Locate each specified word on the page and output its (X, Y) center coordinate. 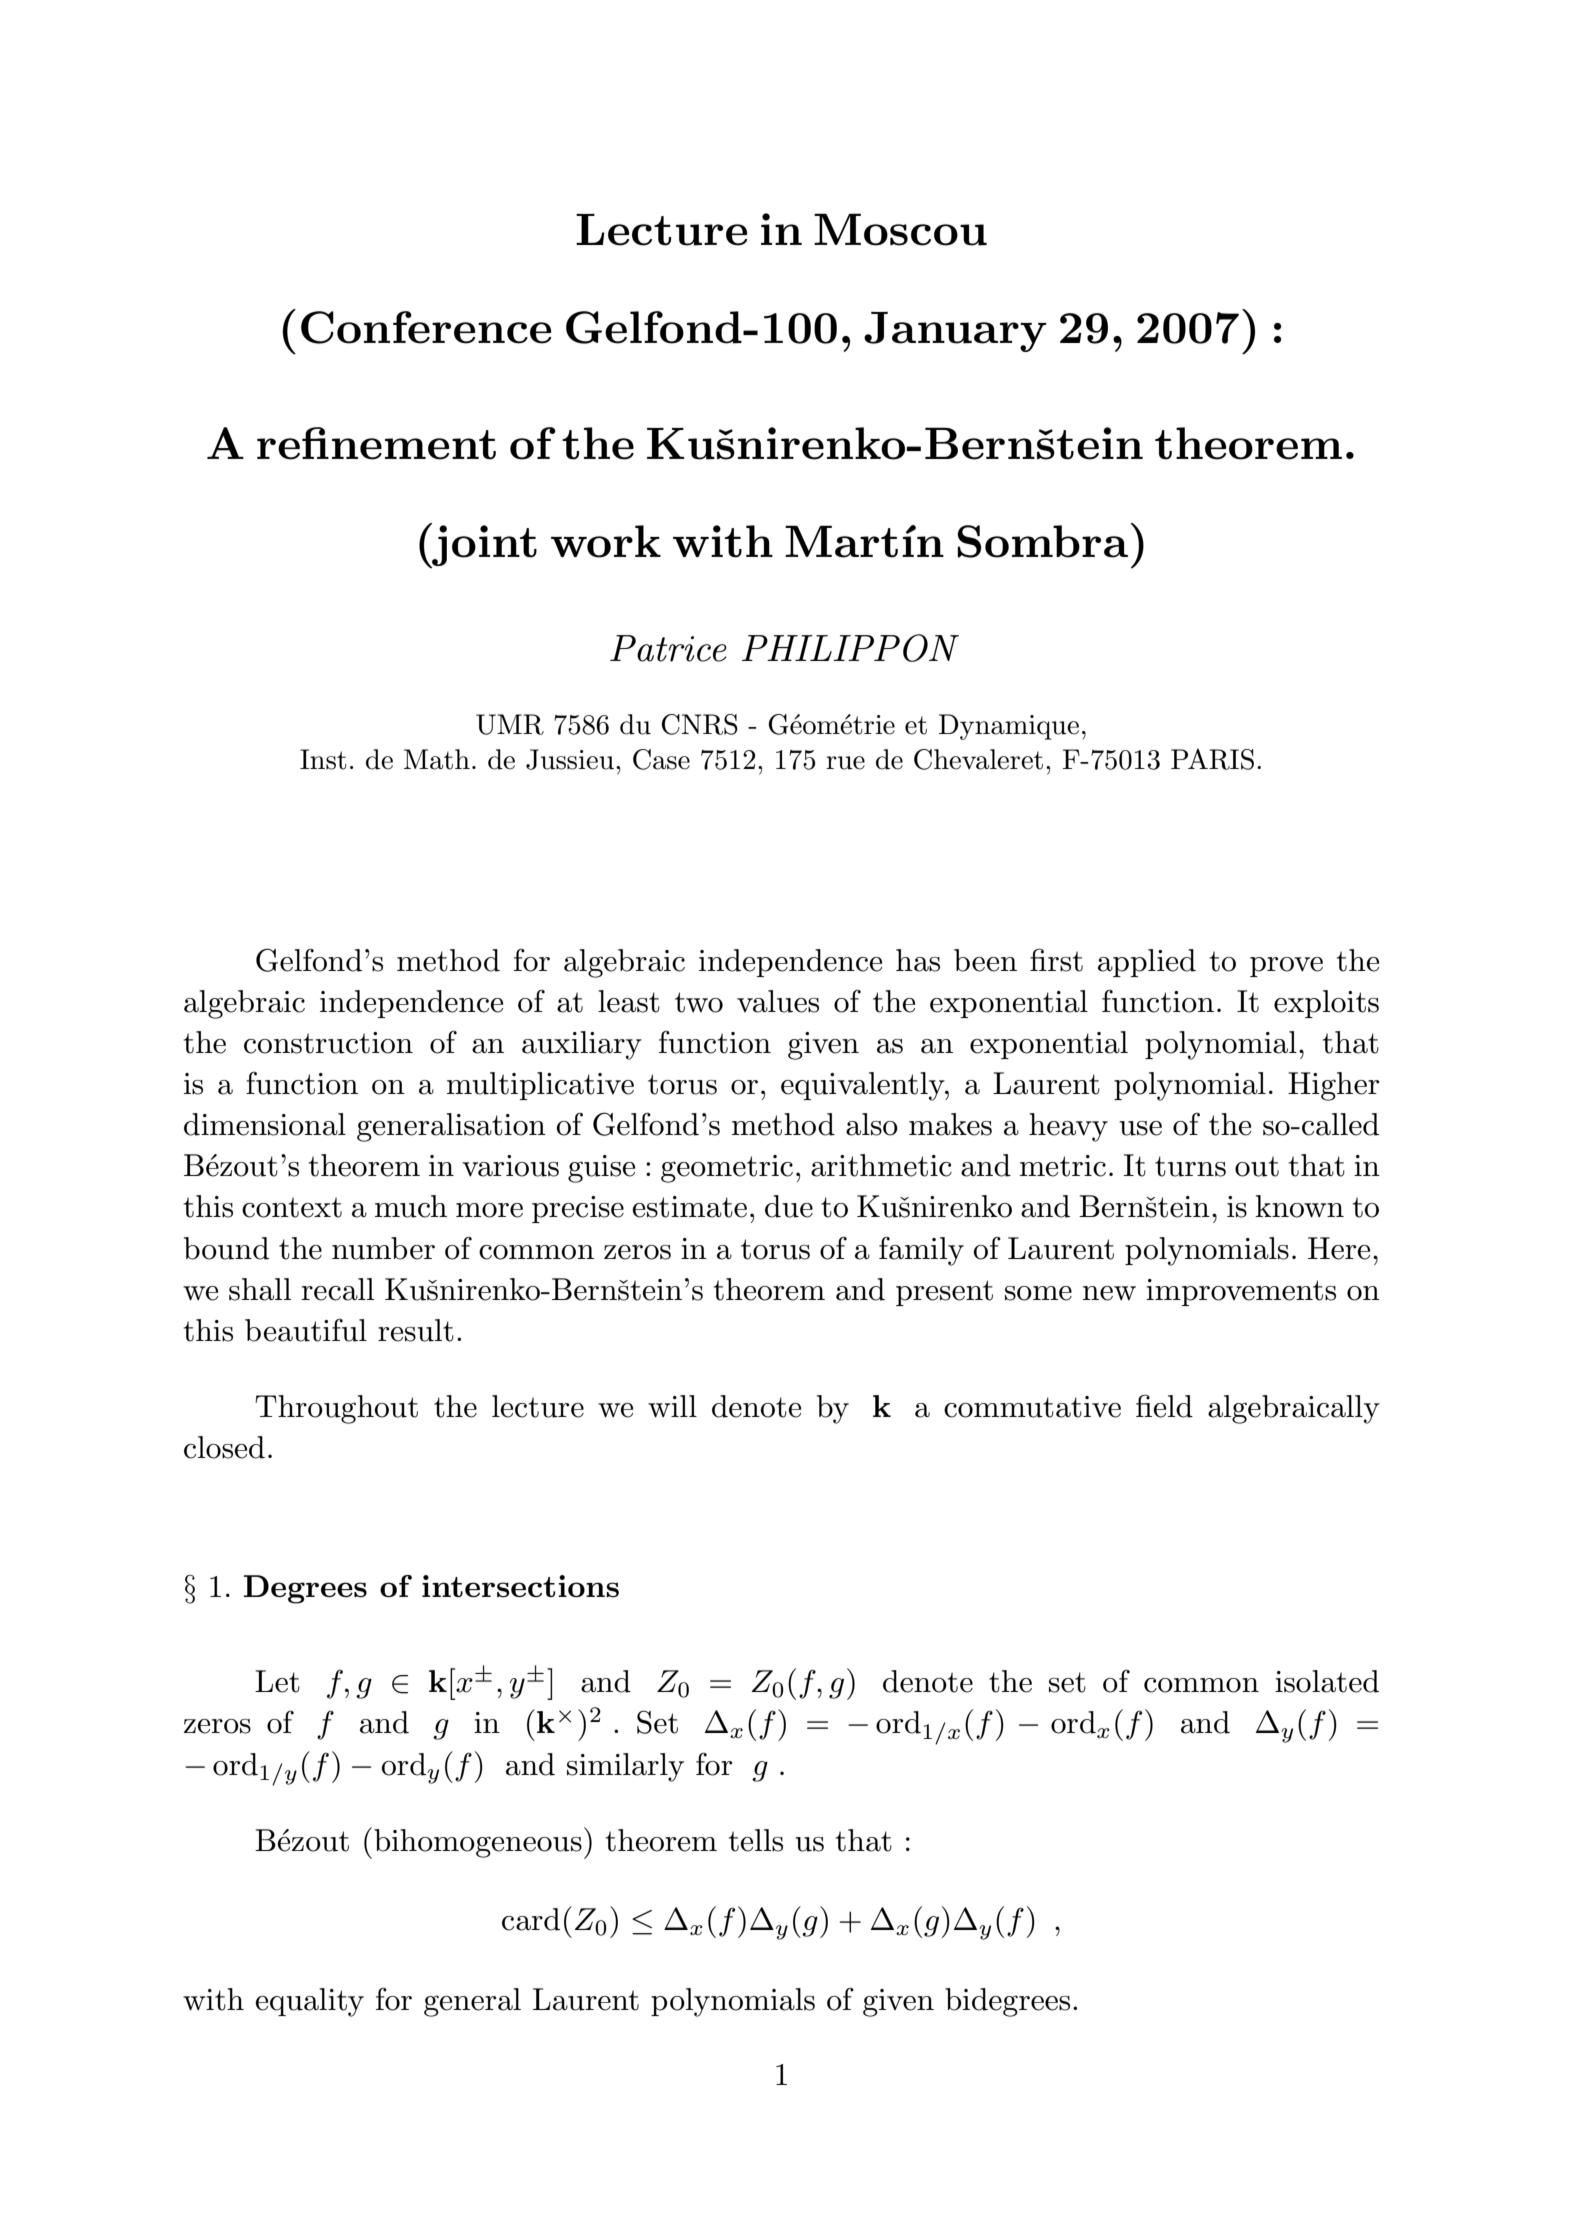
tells (756, 1840)
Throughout (336, 1409)
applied (1147, 963)
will (672, 1406)
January (955, 332)
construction (328, 1043)
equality (310, 2002)
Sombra (1042, 541)
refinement (376, 443)
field (1164, 1406)
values (778, 1001)
